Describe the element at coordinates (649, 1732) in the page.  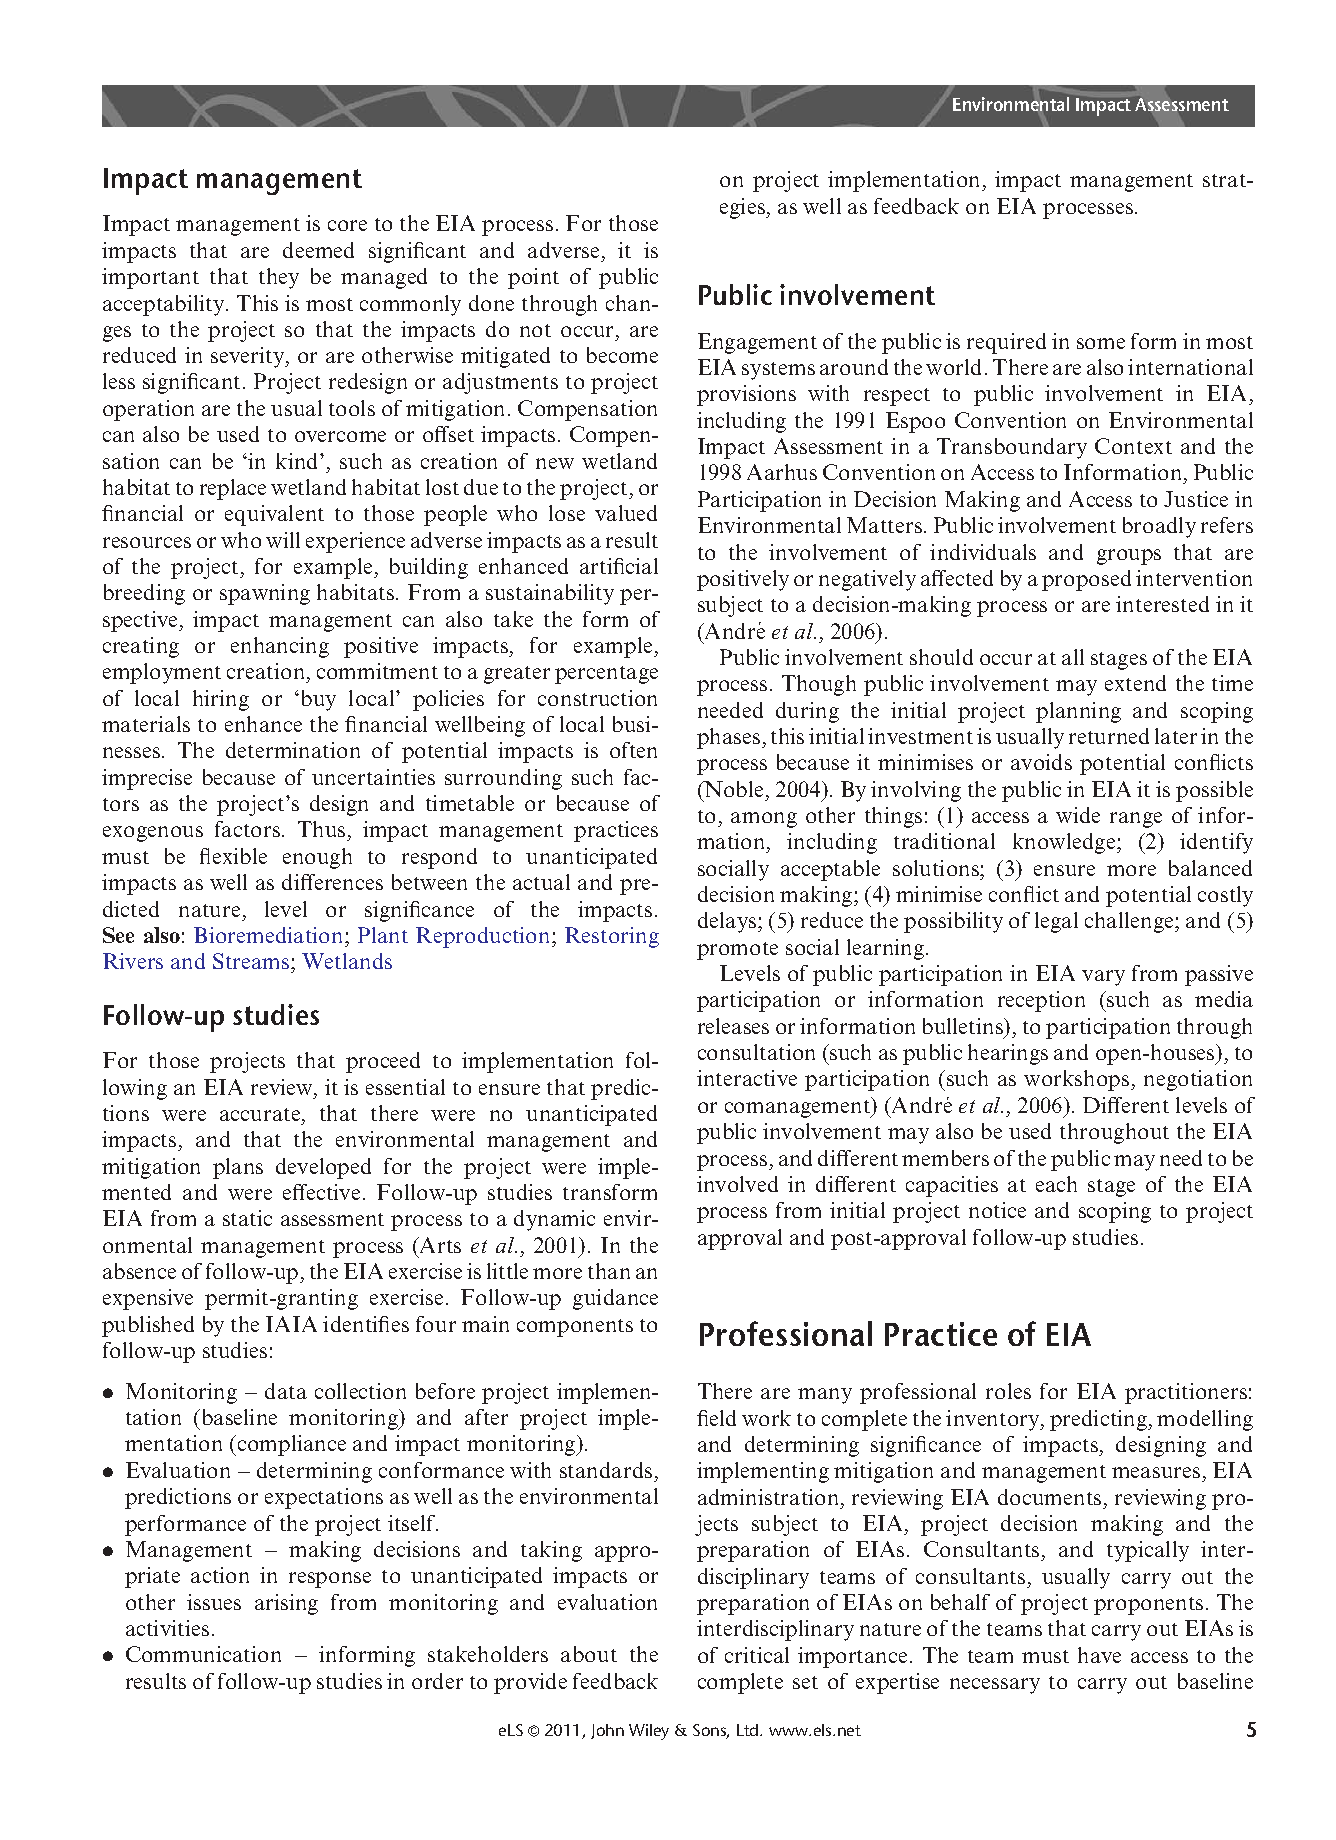
I see `Wiley` at that location.
